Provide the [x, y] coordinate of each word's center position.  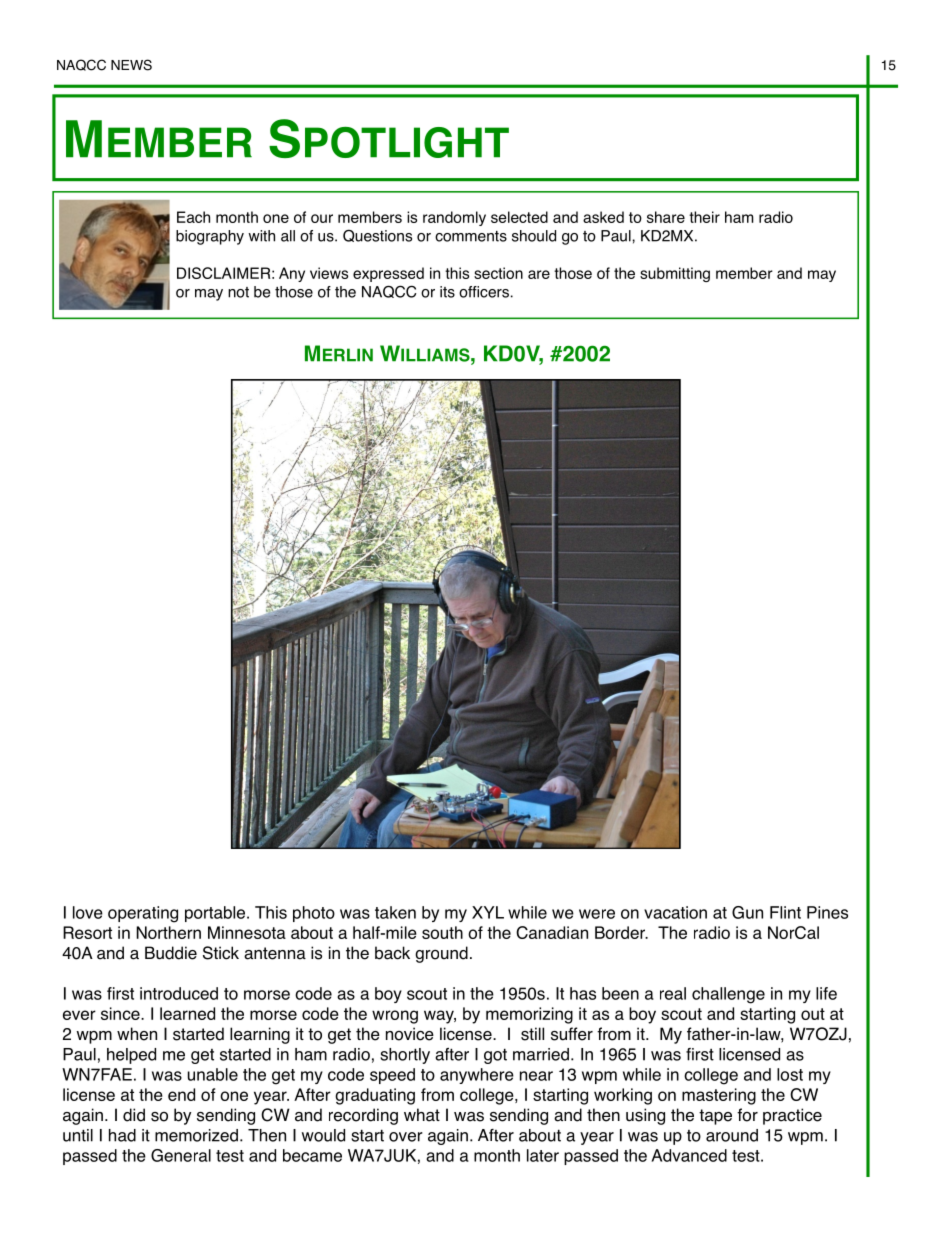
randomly [454, 218]
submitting [675, 274]
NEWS [131, 65]
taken [395, 912]
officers [484, 292]
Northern [168, 932]
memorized [196, 1135]
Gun [747, 912]
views [329, 273]
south [442, 932]
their [704, 217]
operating [143, 914]
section [498, 273]
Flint [785, 912]
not [238, 292]
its [447, 292]
